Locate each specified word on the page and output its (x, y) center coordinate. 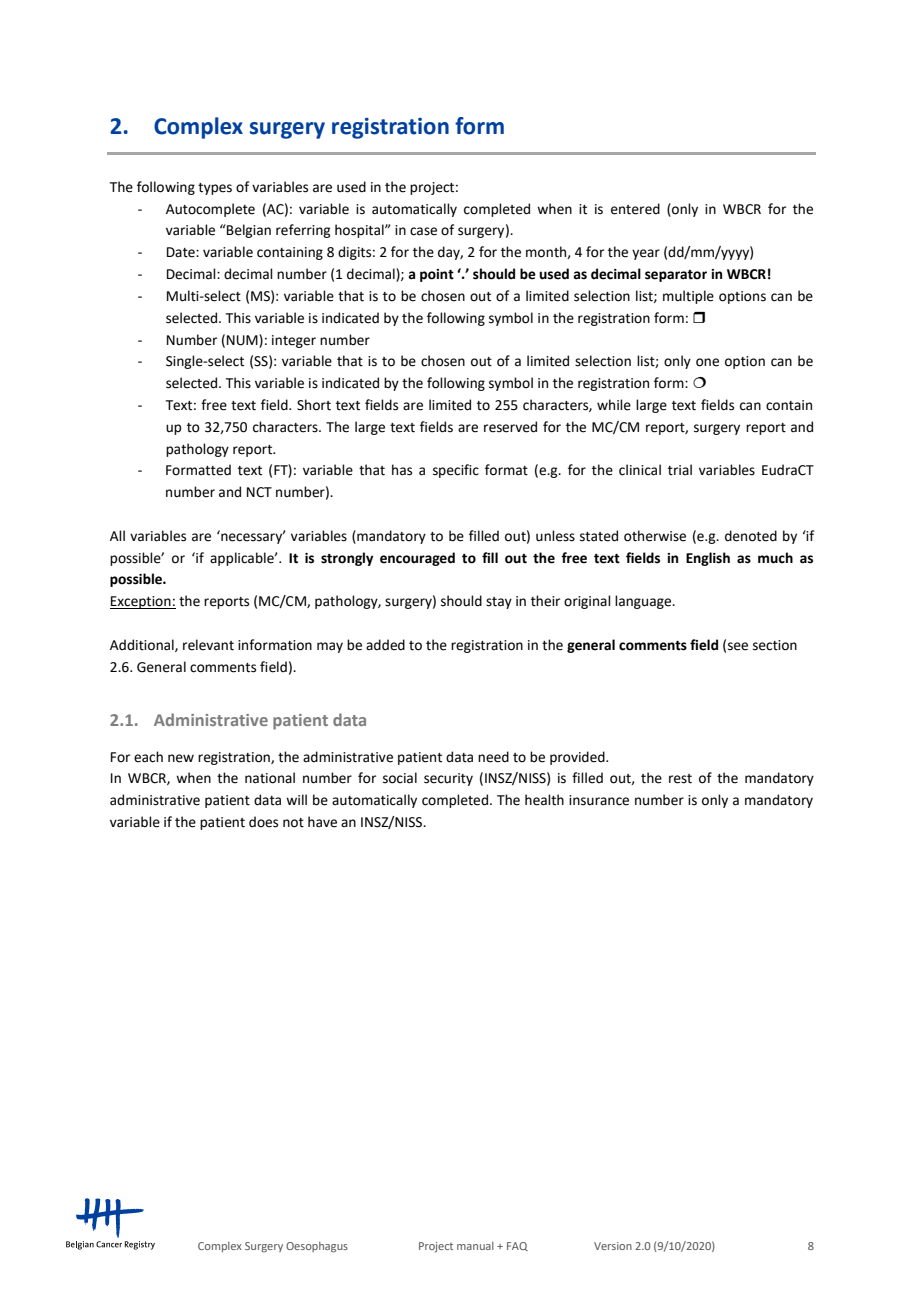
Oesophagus (317, 1247)
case (423, 231)
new (181, 758)
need (493, 757)
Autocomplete (210, 210)
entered (635, 209)
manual (475, 1246)
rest (680, 779)
